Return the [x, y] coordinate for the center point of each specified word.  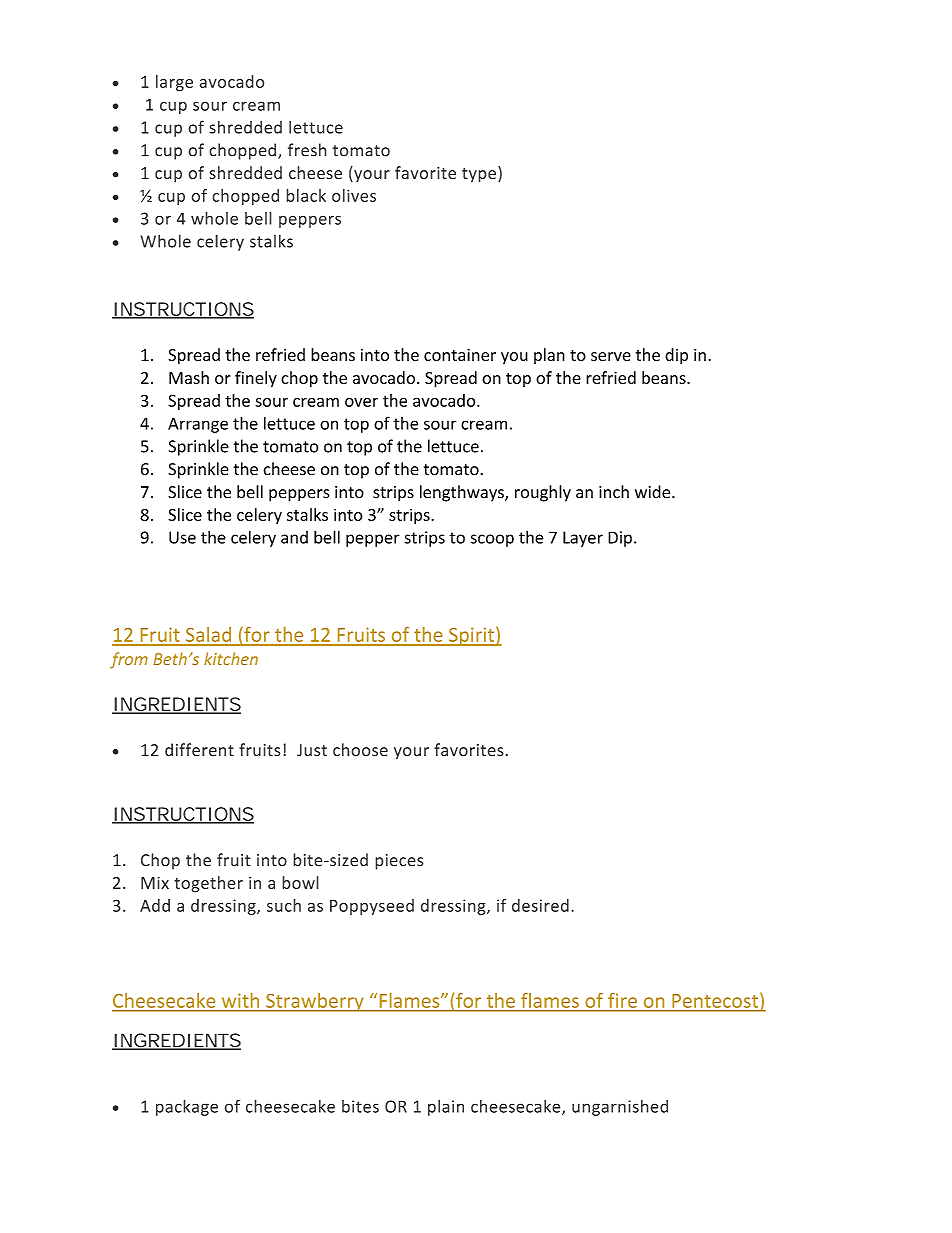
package [187, 1107]
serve [611, 356]
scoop [492, 540]
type [479, 175]
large [174, 83]
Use [182, 537]
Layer [583, 539]
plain [446, 1108]
